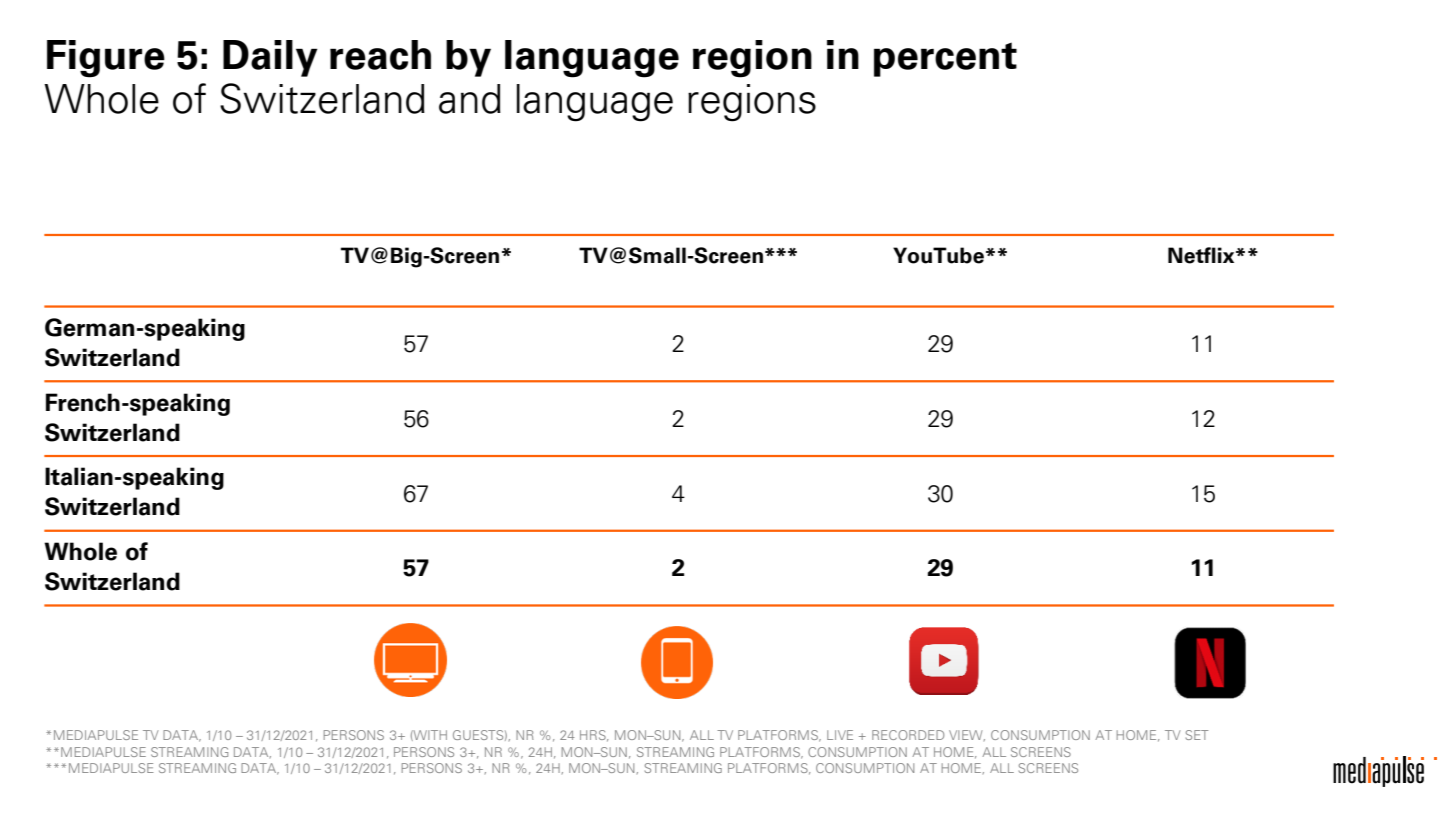 The height and width of the screenshot is (818, 1456). Describe the element at coordinates (1202, 255) in the screenshot. I see `Netflix` at that location.
